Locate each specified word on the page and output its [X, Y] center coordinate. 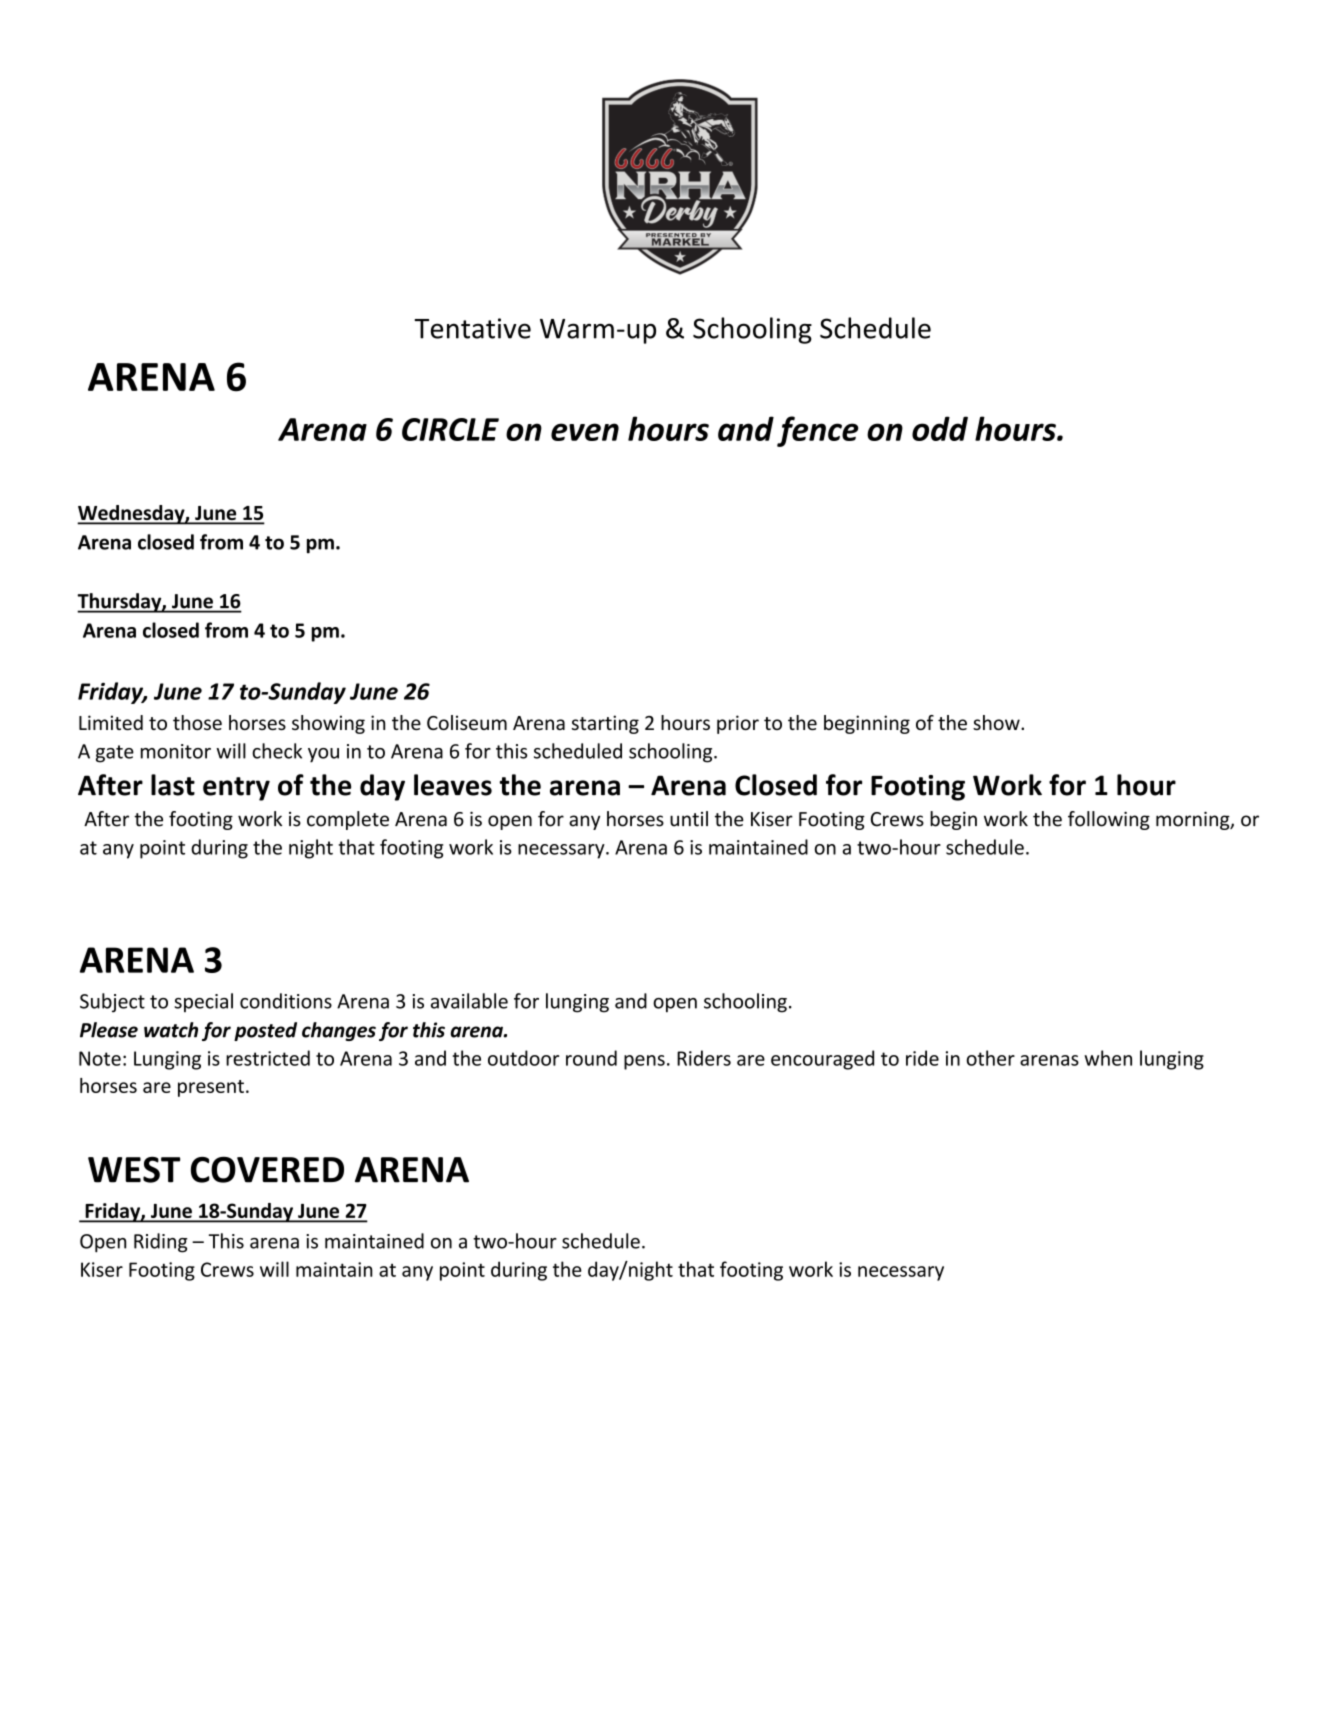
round [591, 1058]
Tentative [472, 328]
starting [605, 724]
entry [236, 789]
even [585, 432]
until [689, 819]
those [197, 722]
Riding [161, 1243]
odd [940, 428]
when [1108, 1058]
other [990, 1058]
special [203, 1002]
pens [644, 1062]
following [1109, 820]
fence [818, 431]
